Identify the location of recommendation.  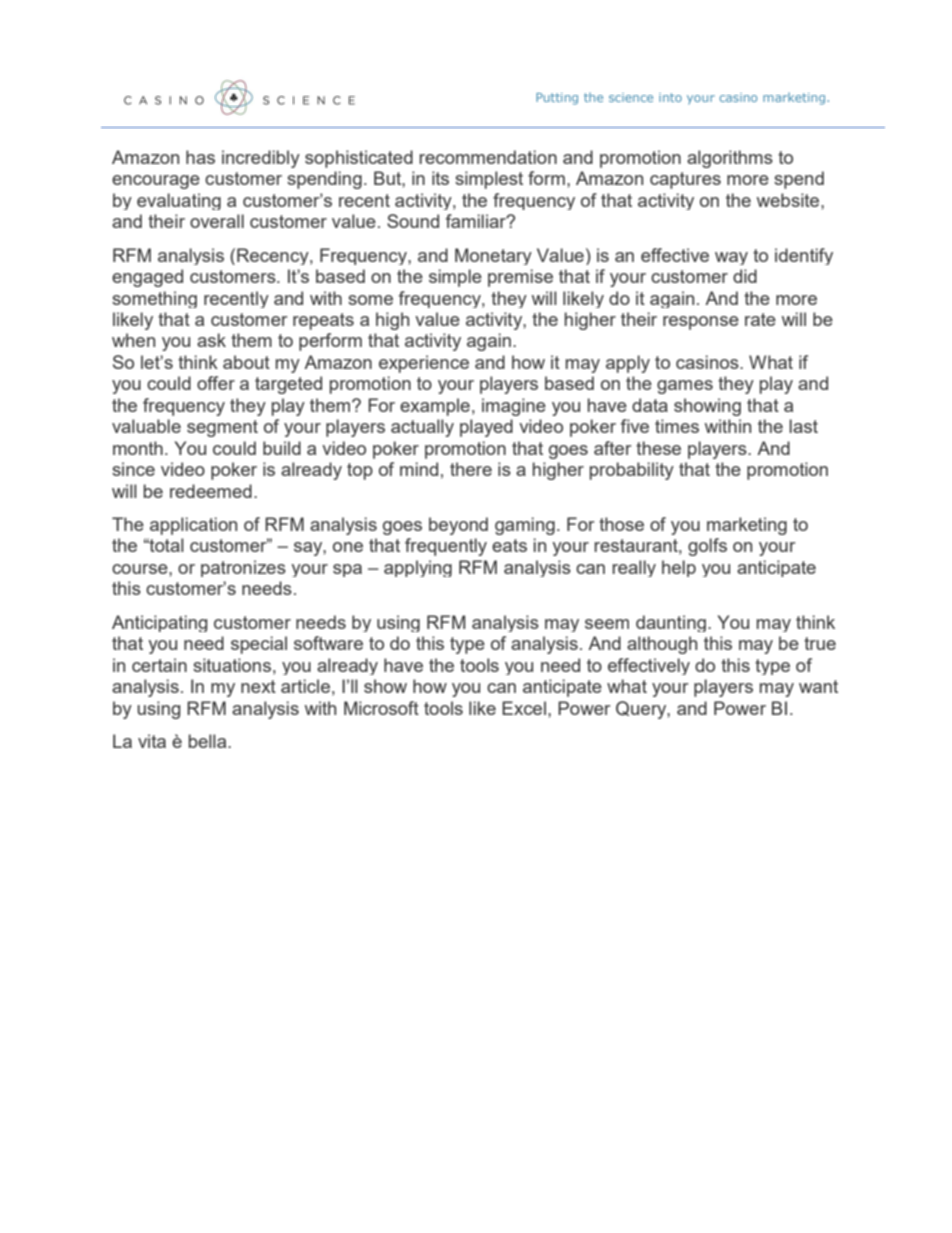
(488, 157).
